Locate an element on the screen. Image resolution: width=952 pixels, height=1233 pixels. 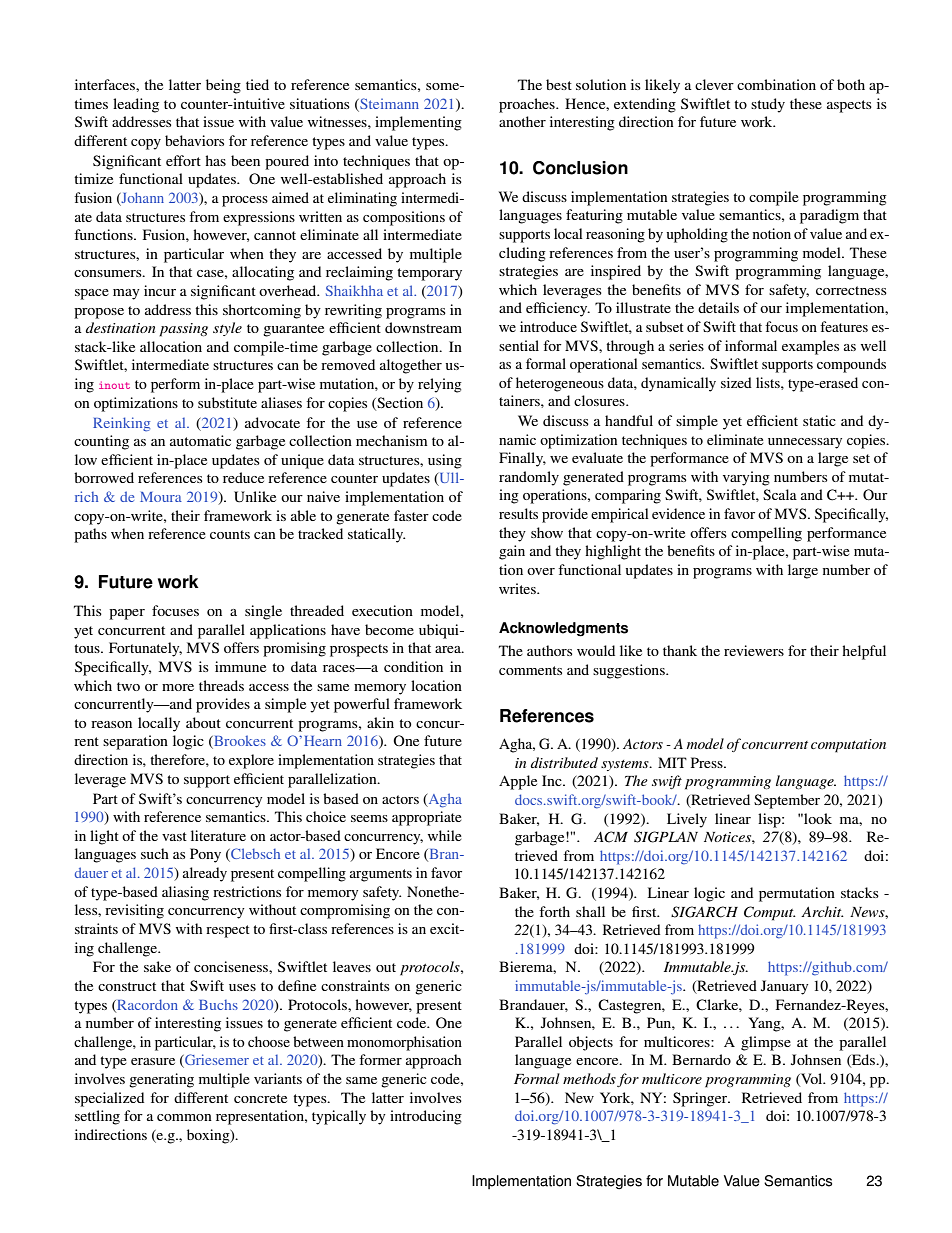
study is located at coordinates (768, 105).
